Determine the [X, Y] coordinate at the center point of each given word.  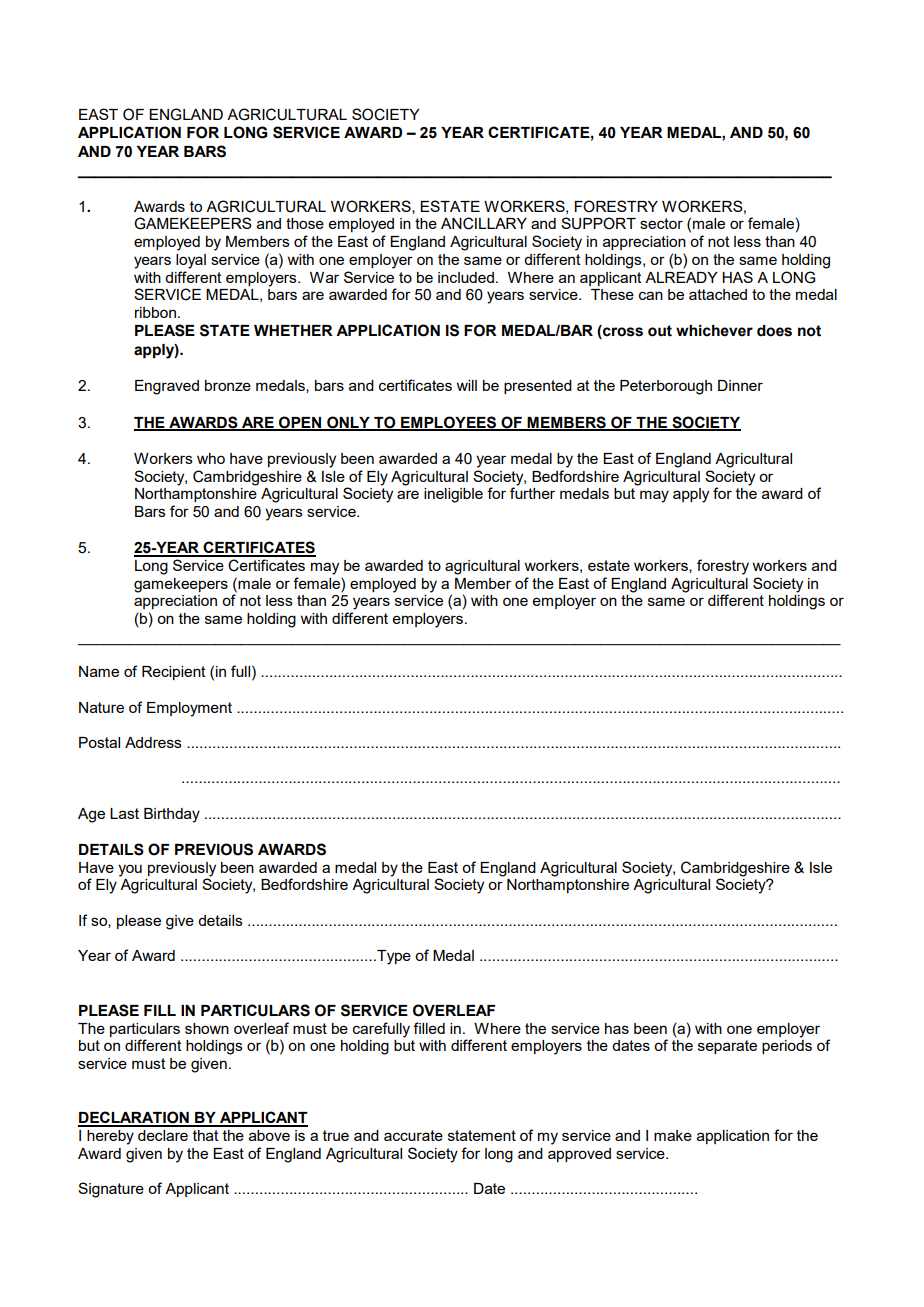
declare [163, 1135]
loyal [191, 261]
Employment [189, 709]
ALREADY [681, 277]
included [466, 277]
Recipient [174, 673]
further [532, 493]
